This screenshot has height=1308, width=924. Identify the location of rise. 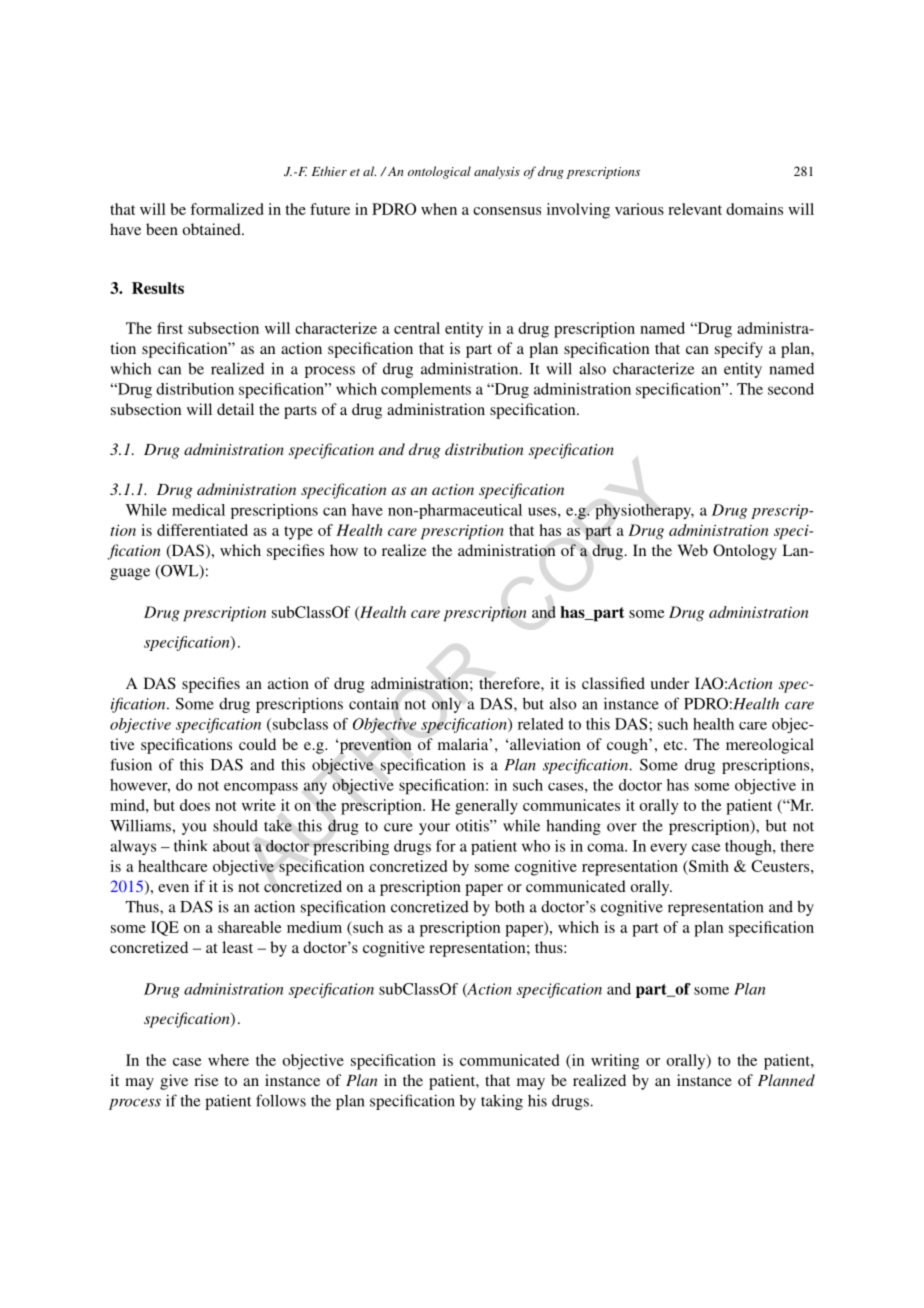
(206, 1080).
